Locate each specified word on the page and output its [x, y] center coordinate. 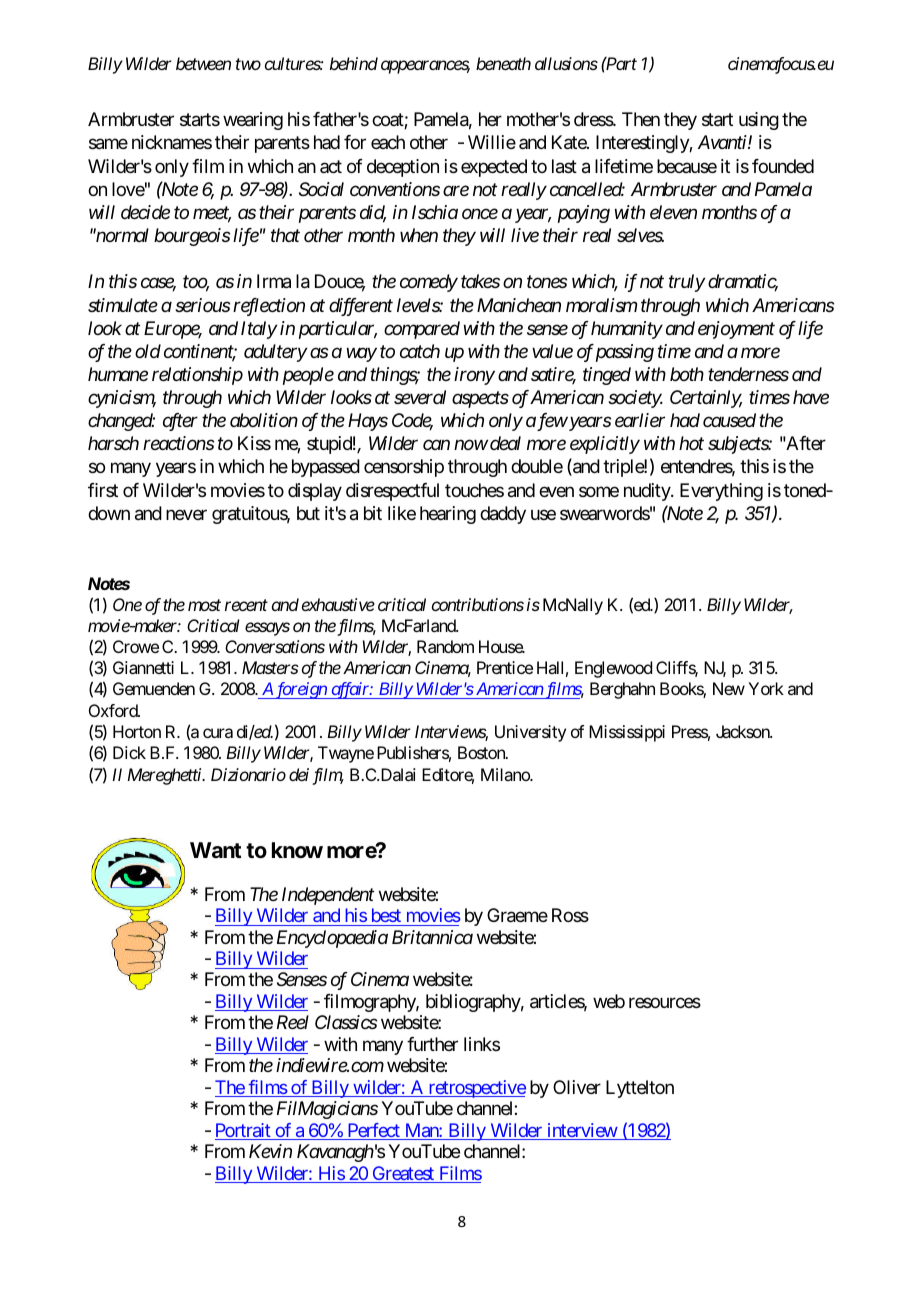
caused [729, 420]
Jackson [744, 731]
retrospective [476, 1089]
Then [641, 119]
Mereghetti [165, 776]
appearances [425, 67]
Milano [506, 774]
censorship [404, 468]
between [203, 63]
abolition [264, 420]
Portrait [244, 1131]
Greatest [403, 1174]
